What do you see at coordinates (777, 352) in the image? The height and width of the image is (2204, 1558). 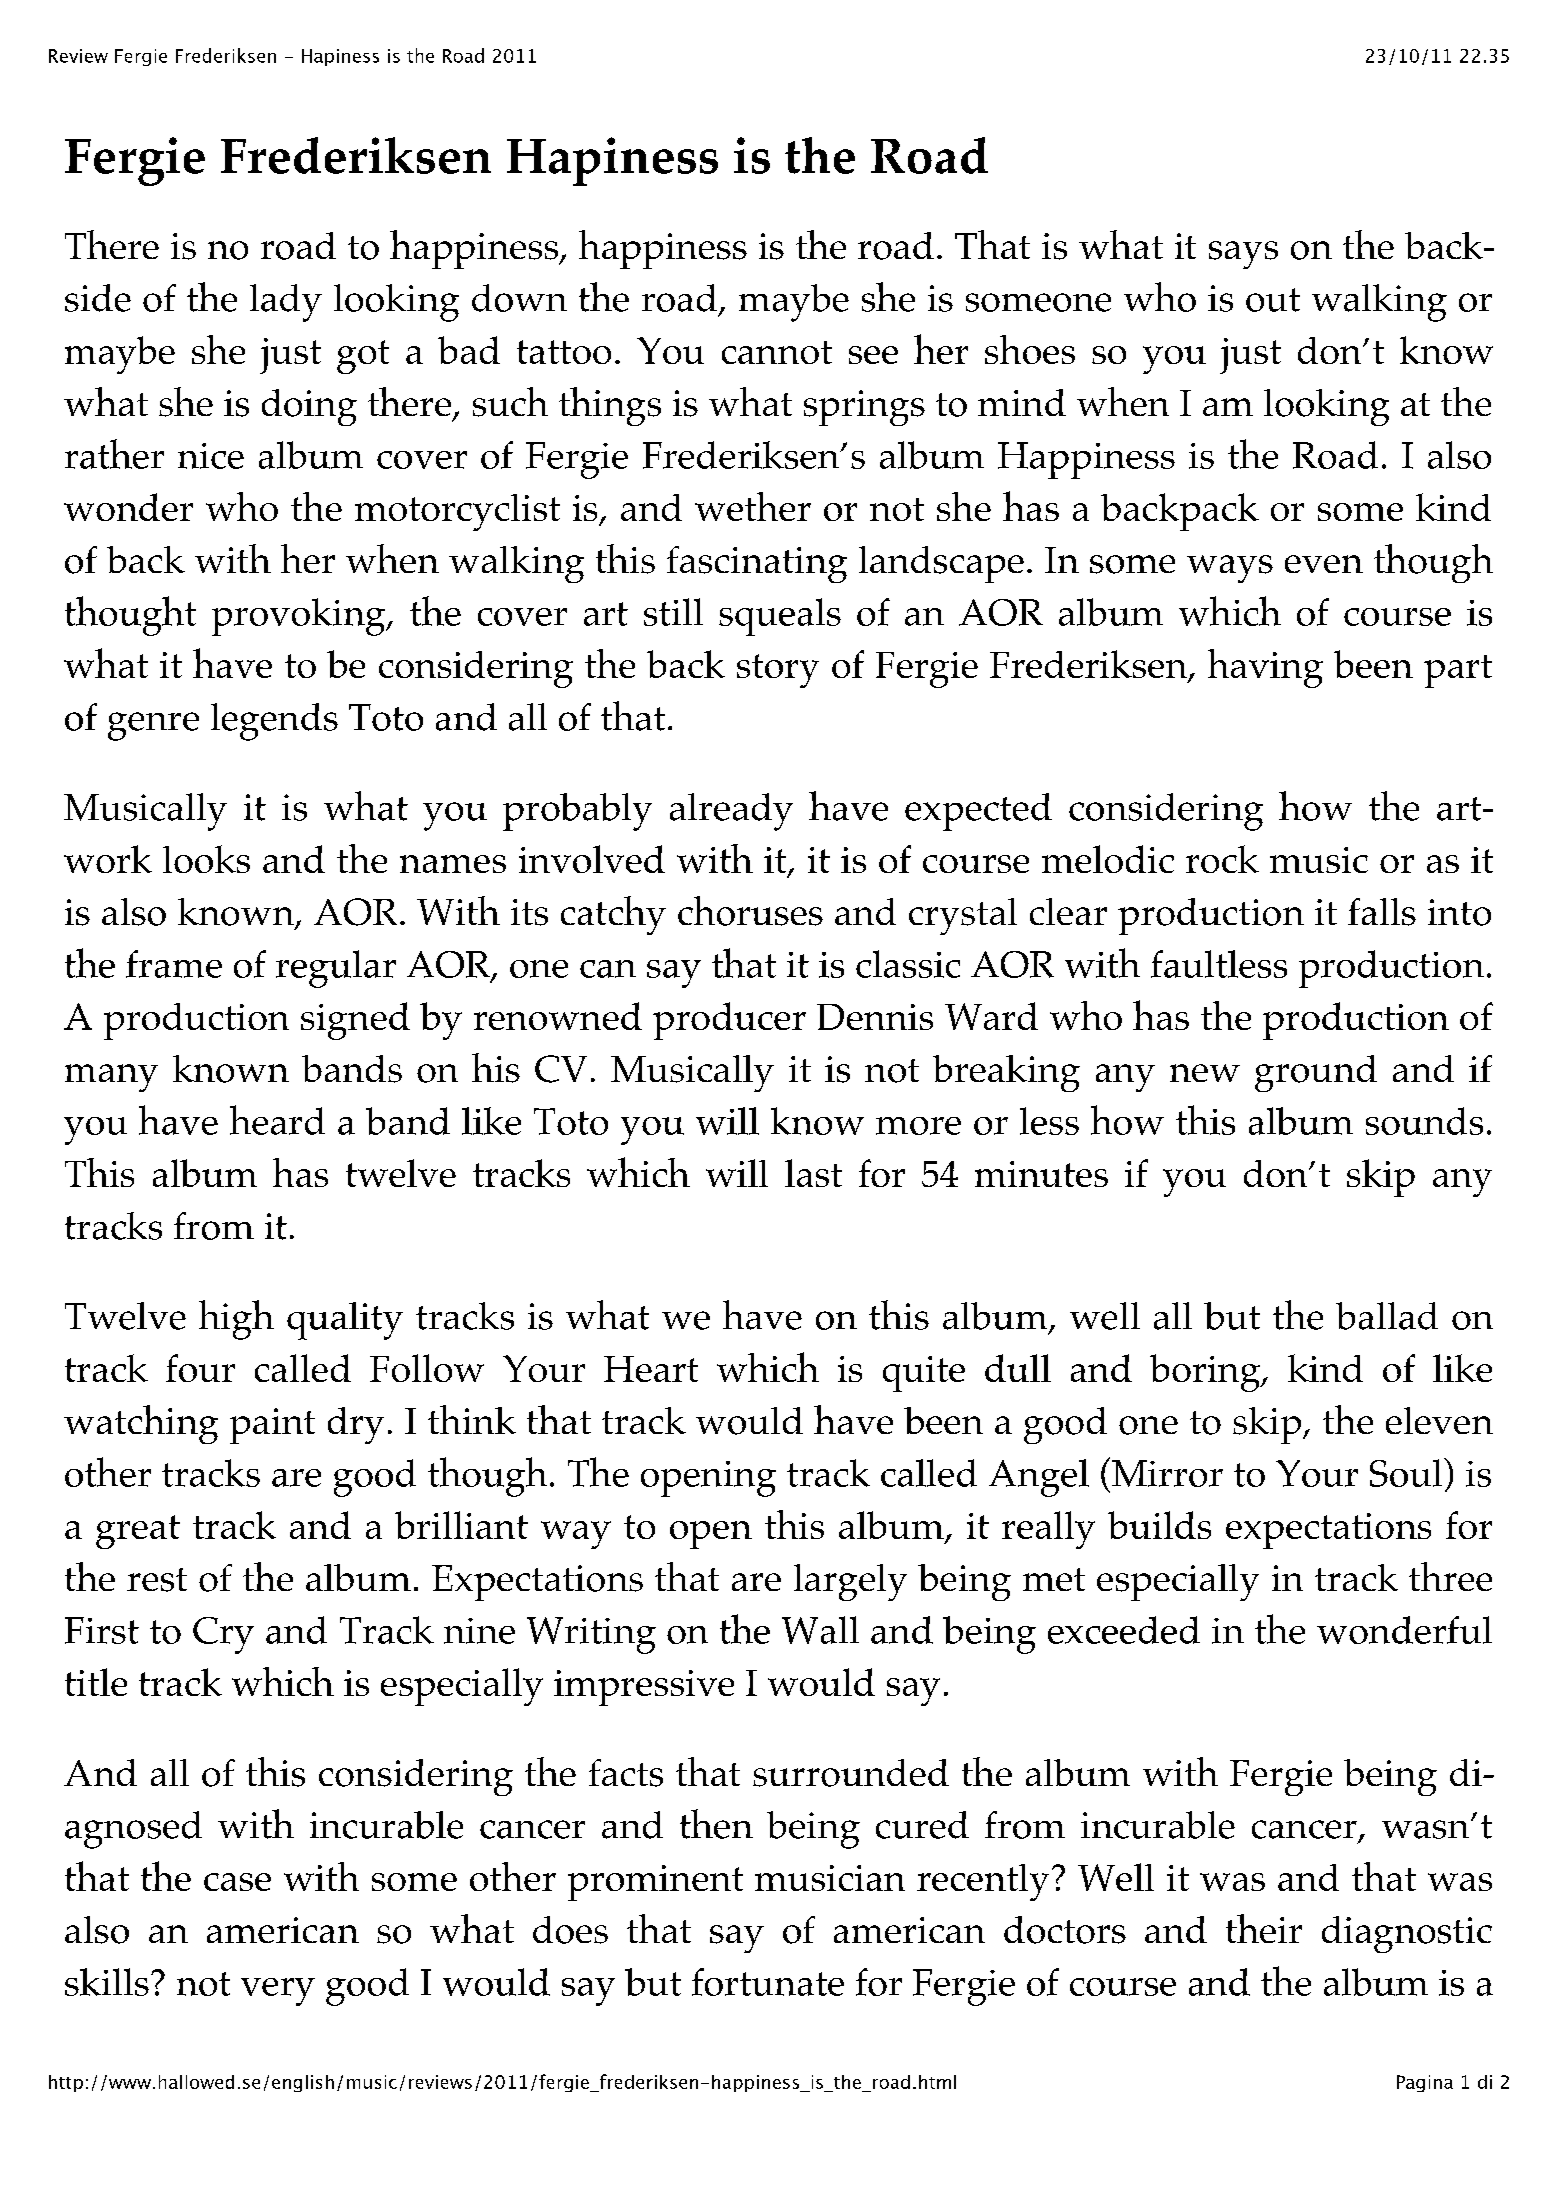 I see `cannot` at bounding box center [777, 352].
